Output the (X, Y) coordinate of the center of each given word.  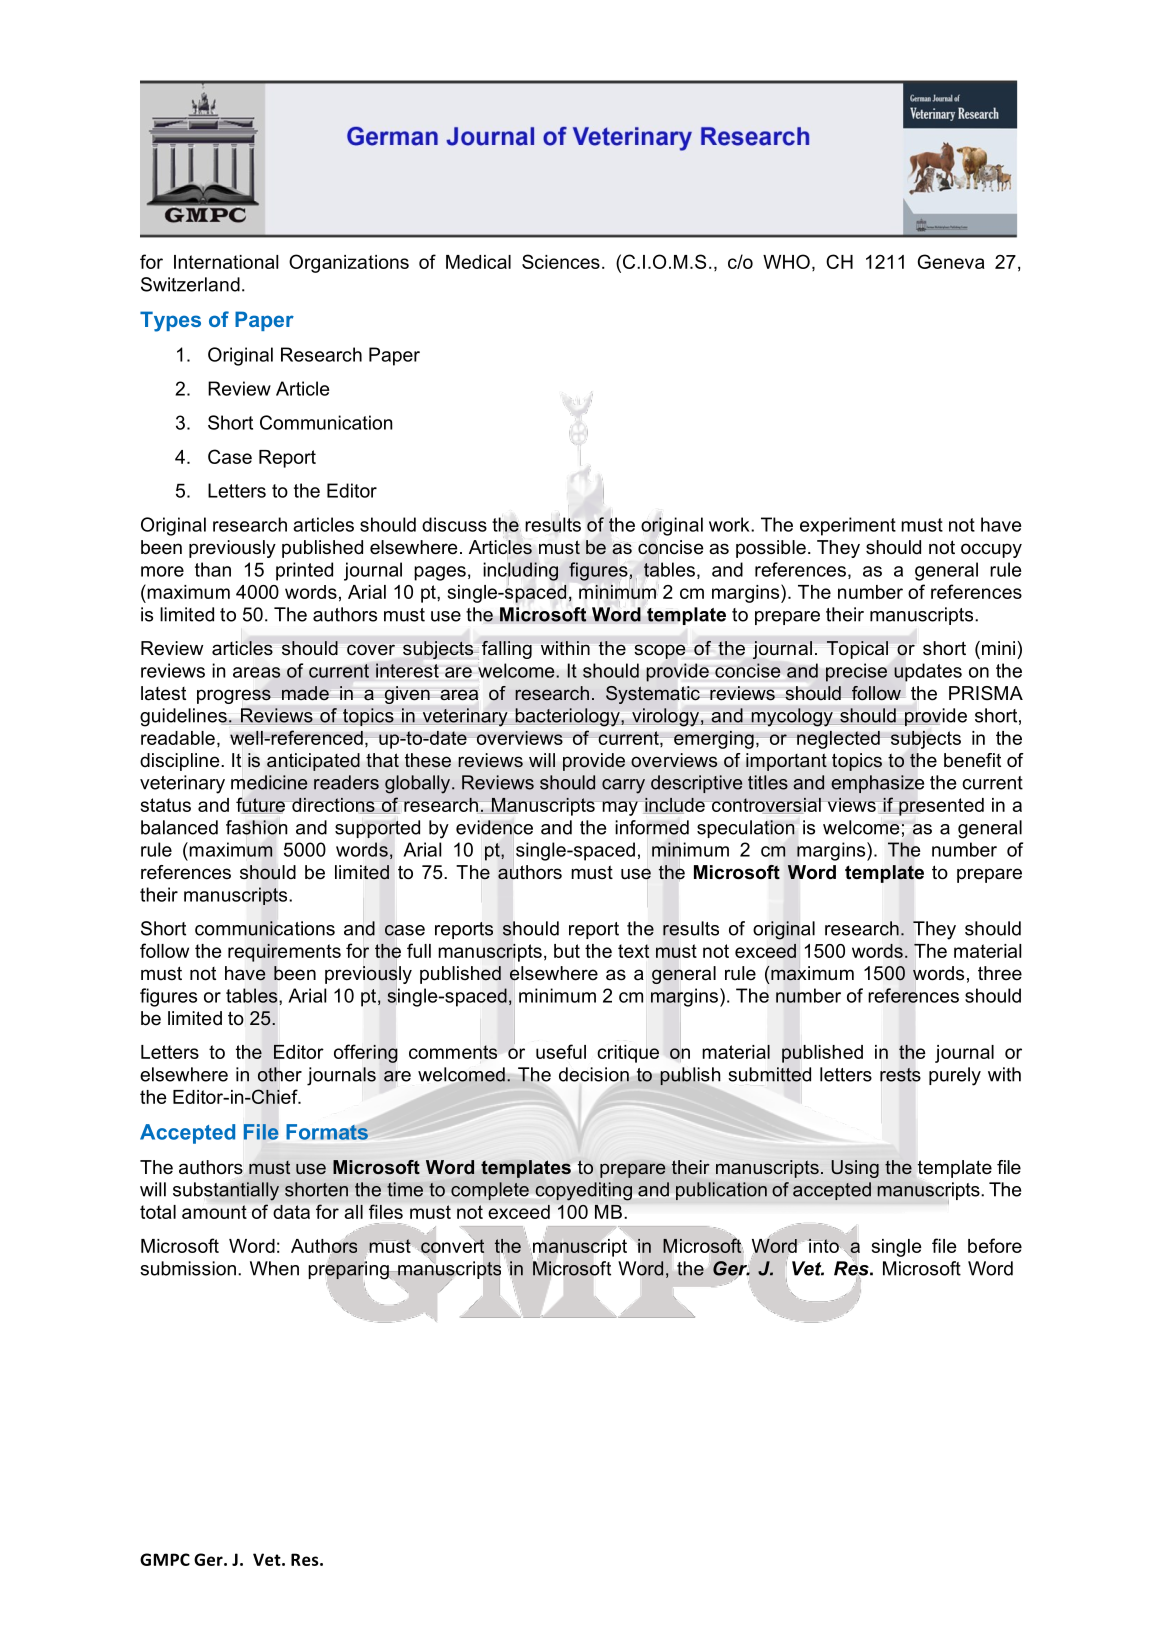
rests (900, 1075)
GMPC (165, 1559)
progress (235, 696)
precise (856, 672)
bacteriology (568, 717)
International (226, 262)
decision (595, 1075)
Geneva (951, 261)
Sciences (561, 261)
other (280, 1074)
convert (453, 1245)
